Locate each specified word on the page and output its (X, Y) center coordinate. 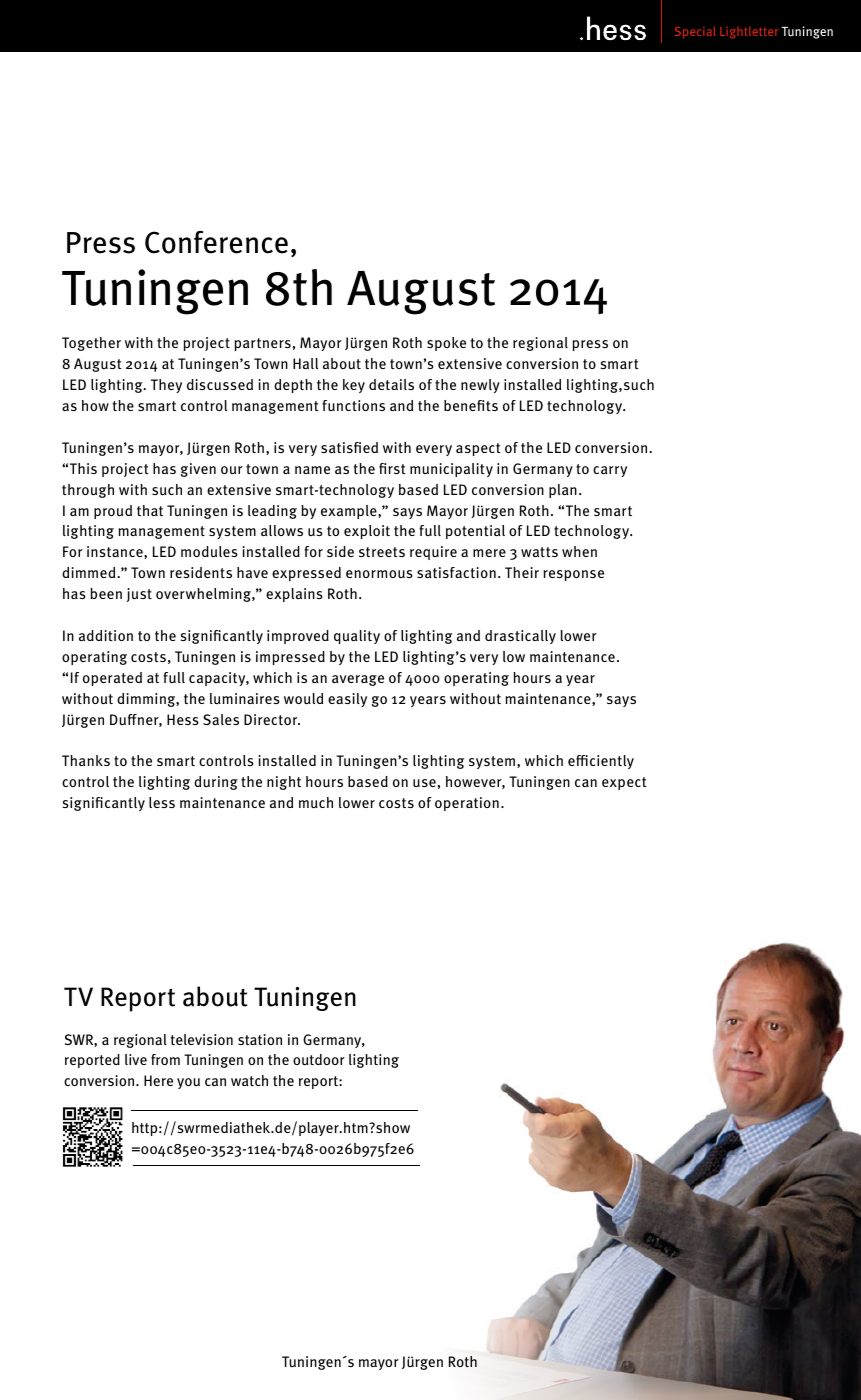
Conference (216, 242)
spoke (446, 344)
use (424, 783)
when (579, 551)
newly (480, 386)
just (139, 595)
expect (624, 783)
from (165, 1059)
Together (91, 344)
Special (695, 32)
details (391, 384)
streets (382, 552)
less (162, 802)
